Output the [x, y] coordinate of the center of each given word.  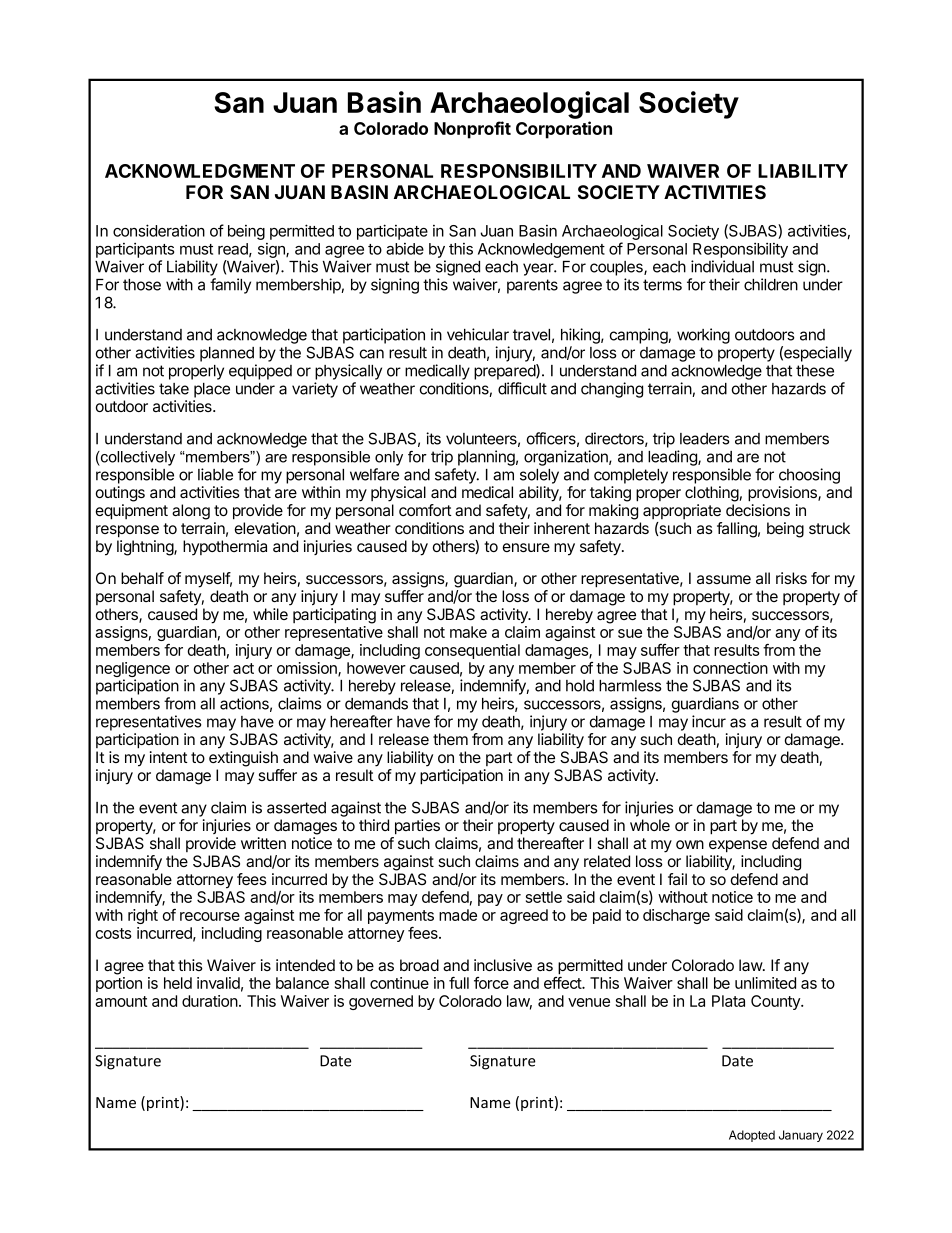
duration [210, 1001]
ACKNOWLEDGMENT [200, 171]
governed [381, 1002]
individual [722, 266]
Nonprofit [472, 130]
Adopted [752, 1136]
